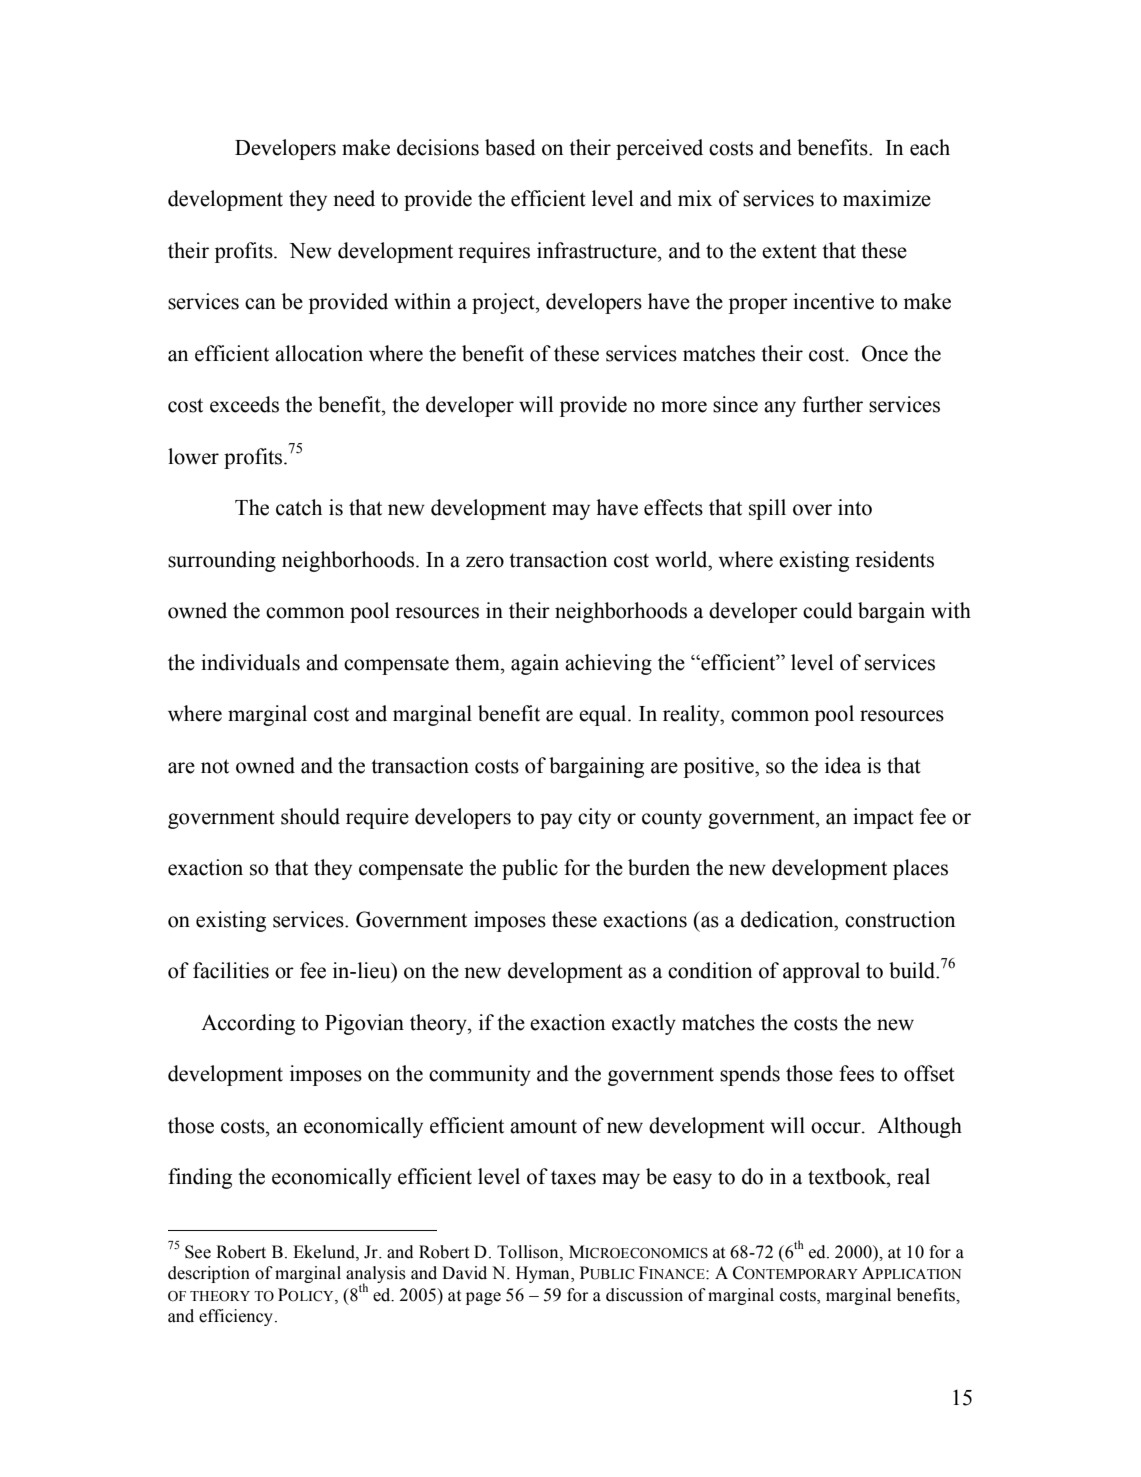 The image size is (1141, 1477). What do you see at coordinates (231, 970) in the image?
I see `facilities` at bounding box center [231, 970].
